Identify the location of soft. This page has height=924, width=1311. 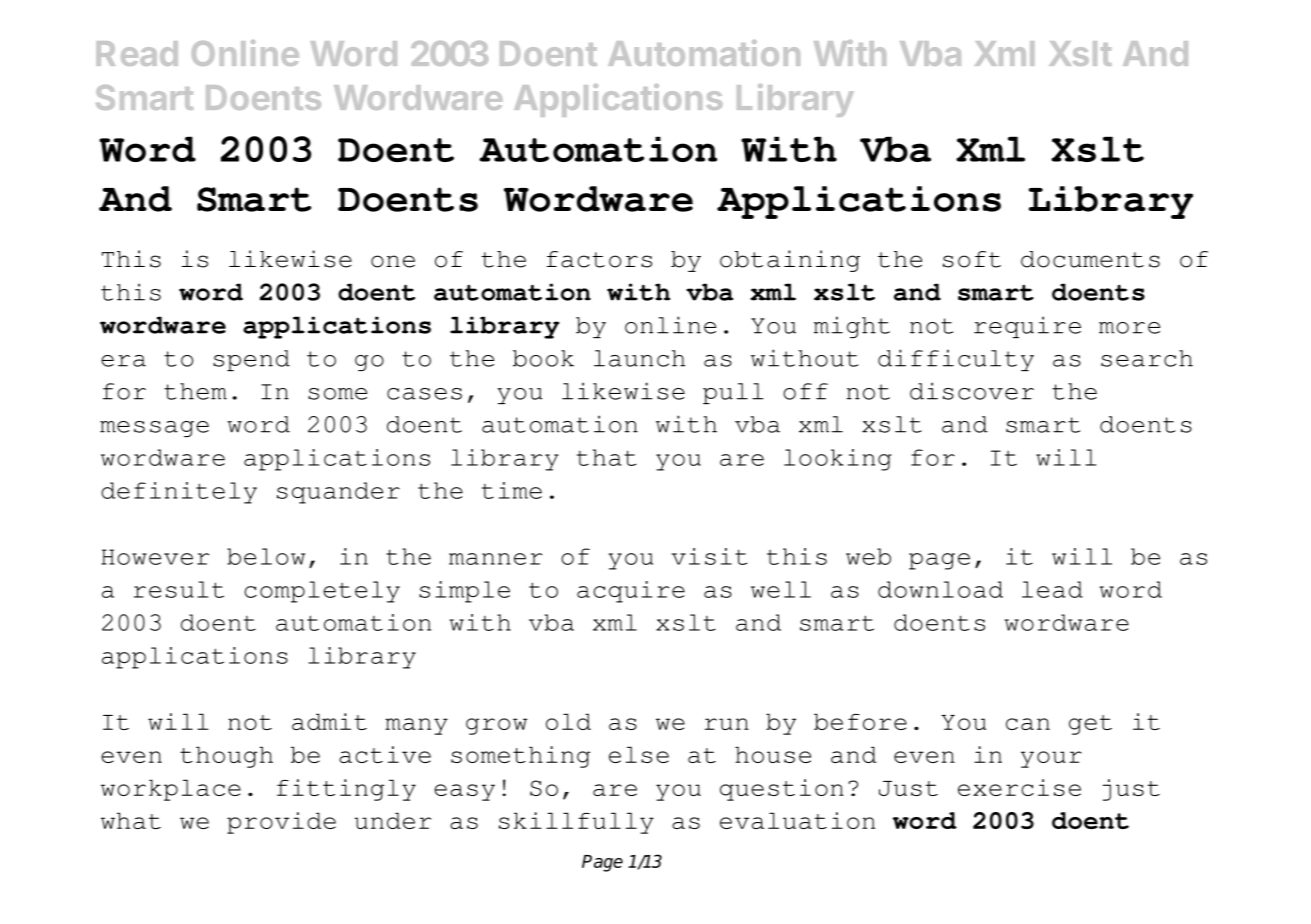
(972, 259).
